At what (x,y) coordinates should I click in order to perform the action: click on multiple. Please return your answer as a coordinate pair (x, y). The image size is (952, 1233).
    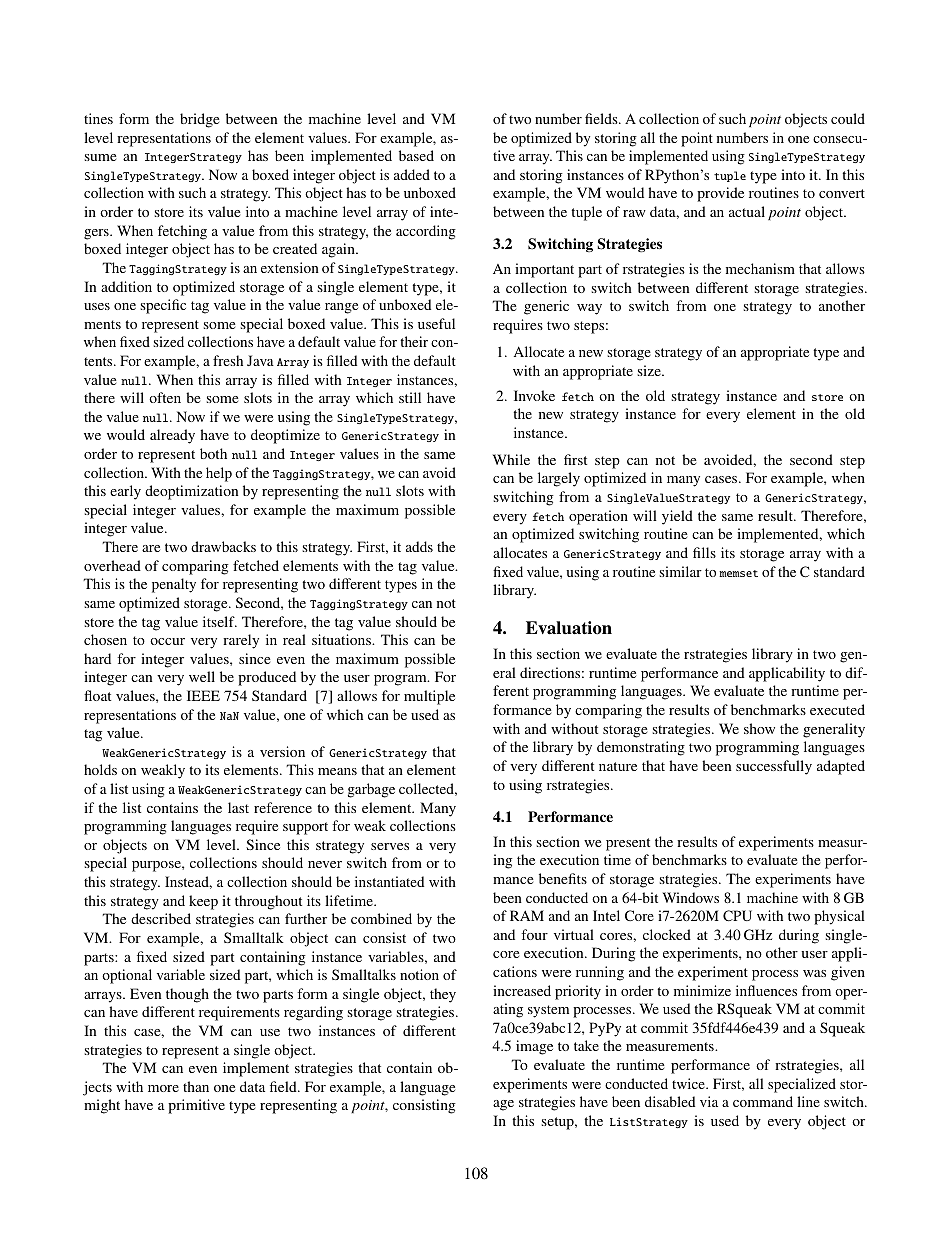
    Looking at the image, I should click on (429, 697).
